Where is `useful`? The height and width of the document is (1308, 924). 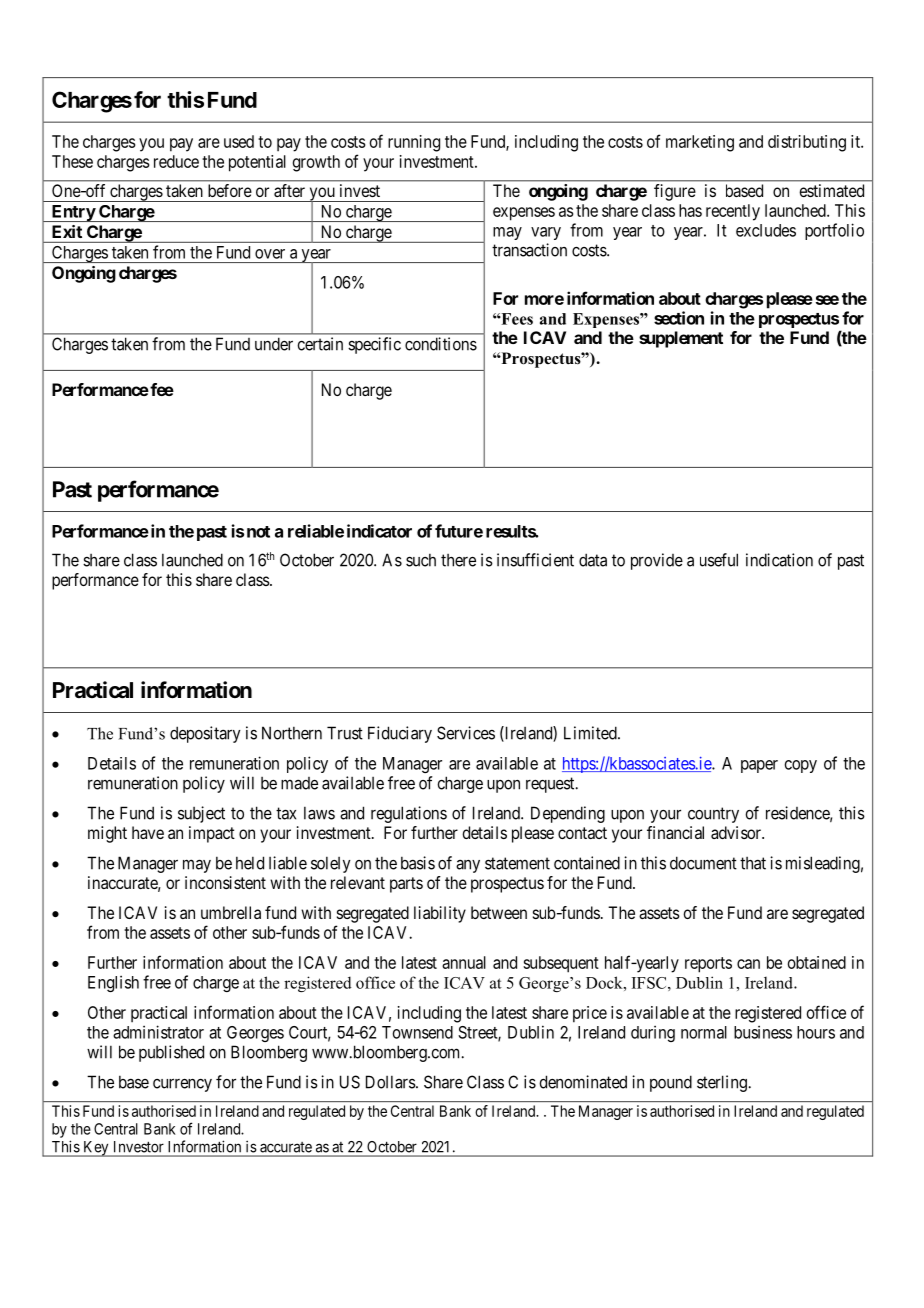 useful is located at coordinates (719, 560).
